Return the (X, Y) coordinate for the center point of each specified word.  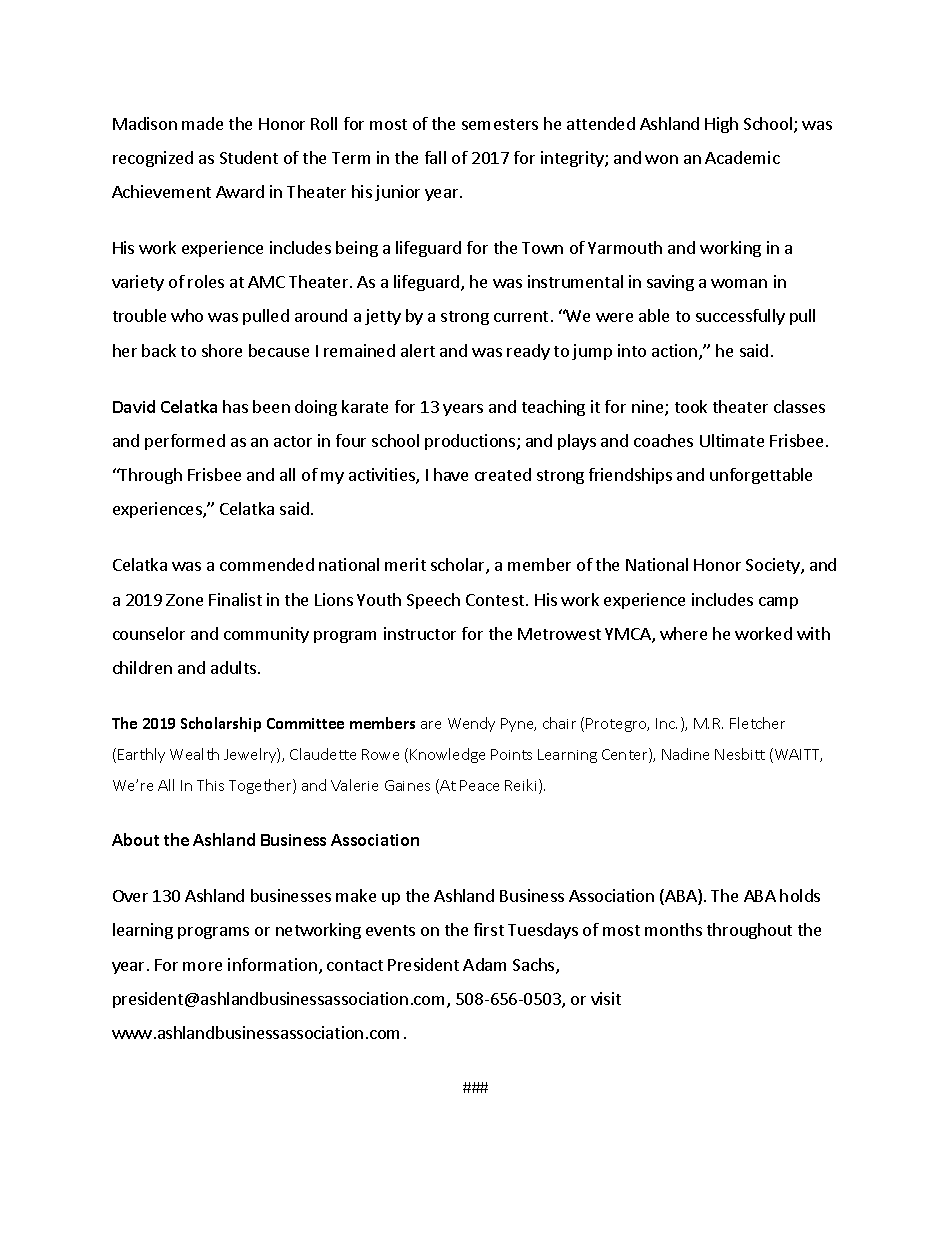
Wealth (194, 754)
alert (418, 350)
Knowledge (447, 755)
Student (249, 157)
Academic (742, 157)
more (202, 966)
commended (267, 564)
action (674, 350)
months (673, 929)
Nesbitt (740, 754)
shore (222, 350)
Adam (484, 964)
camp (778, 603)
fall (435, 157)
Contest (496, 600)
